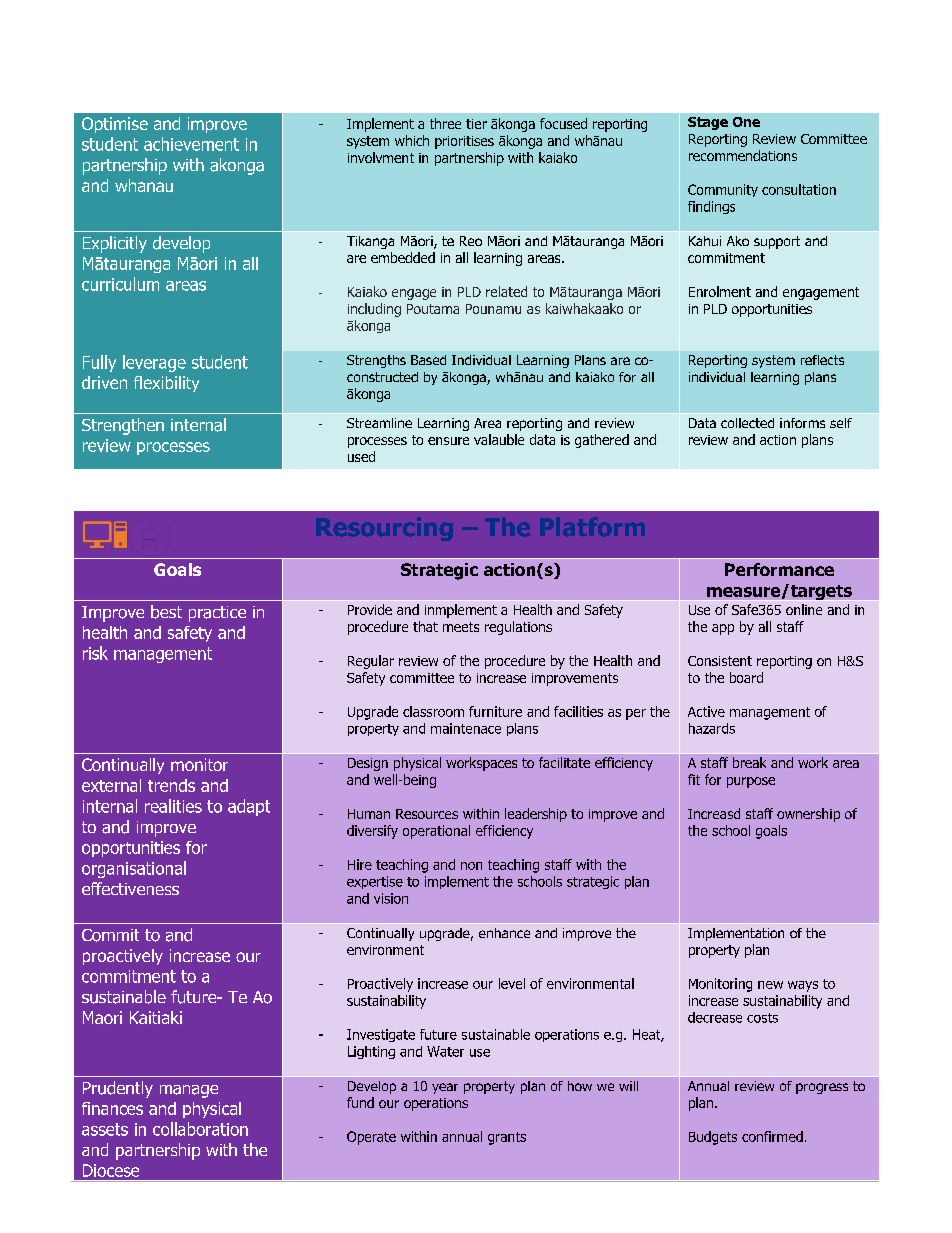 Image resolution: width=952 pixels, height=1233 pixels. Describe the element at coordinates (191, 144) in the screenshot. I see `achievement` at that location.
